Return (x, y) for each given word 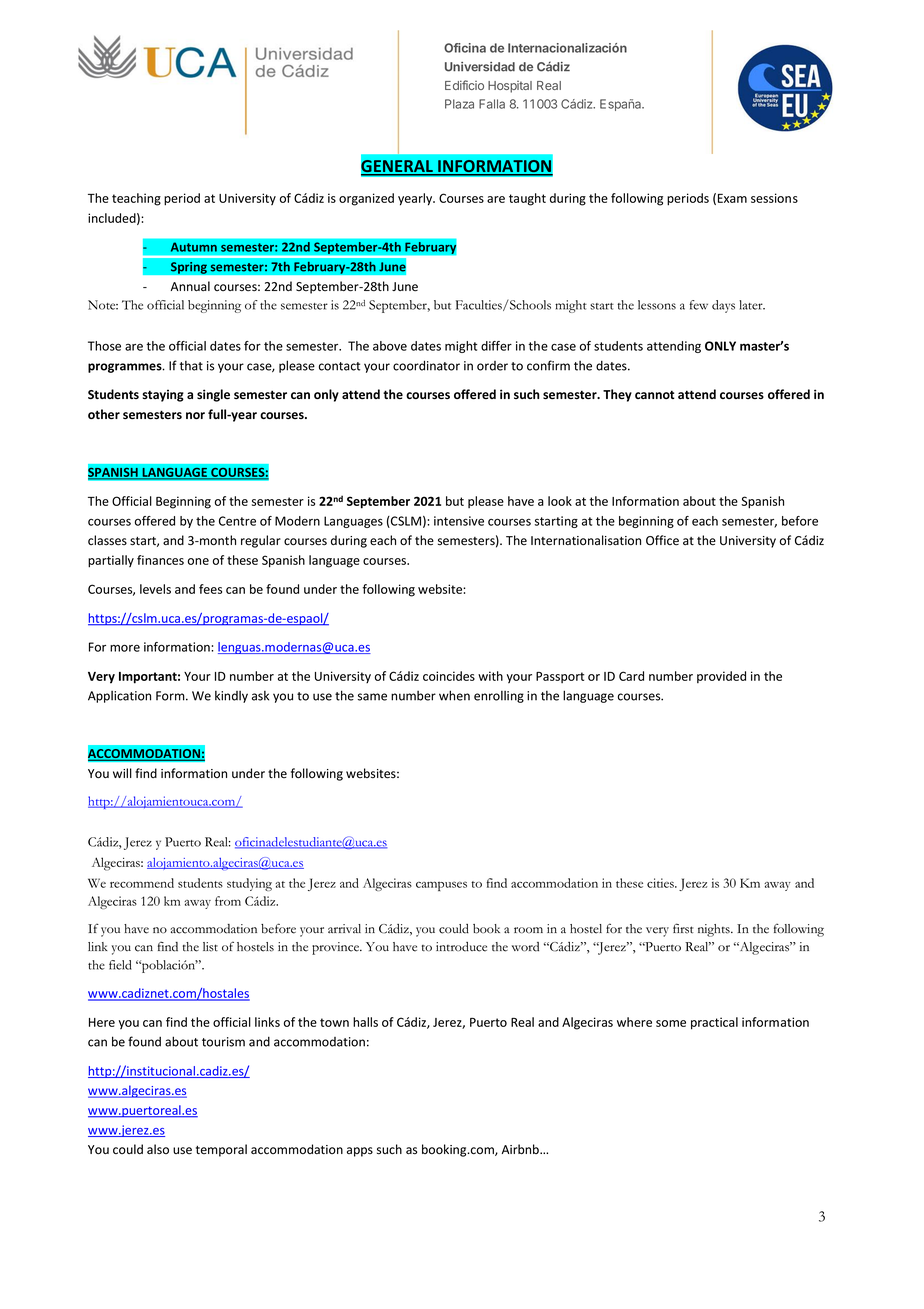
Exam (732, 198)
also (158, 1149)
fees (210, 589)
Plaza (459, 104)
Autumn (193, 247)
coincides (449, 676)
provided (721, 677)
